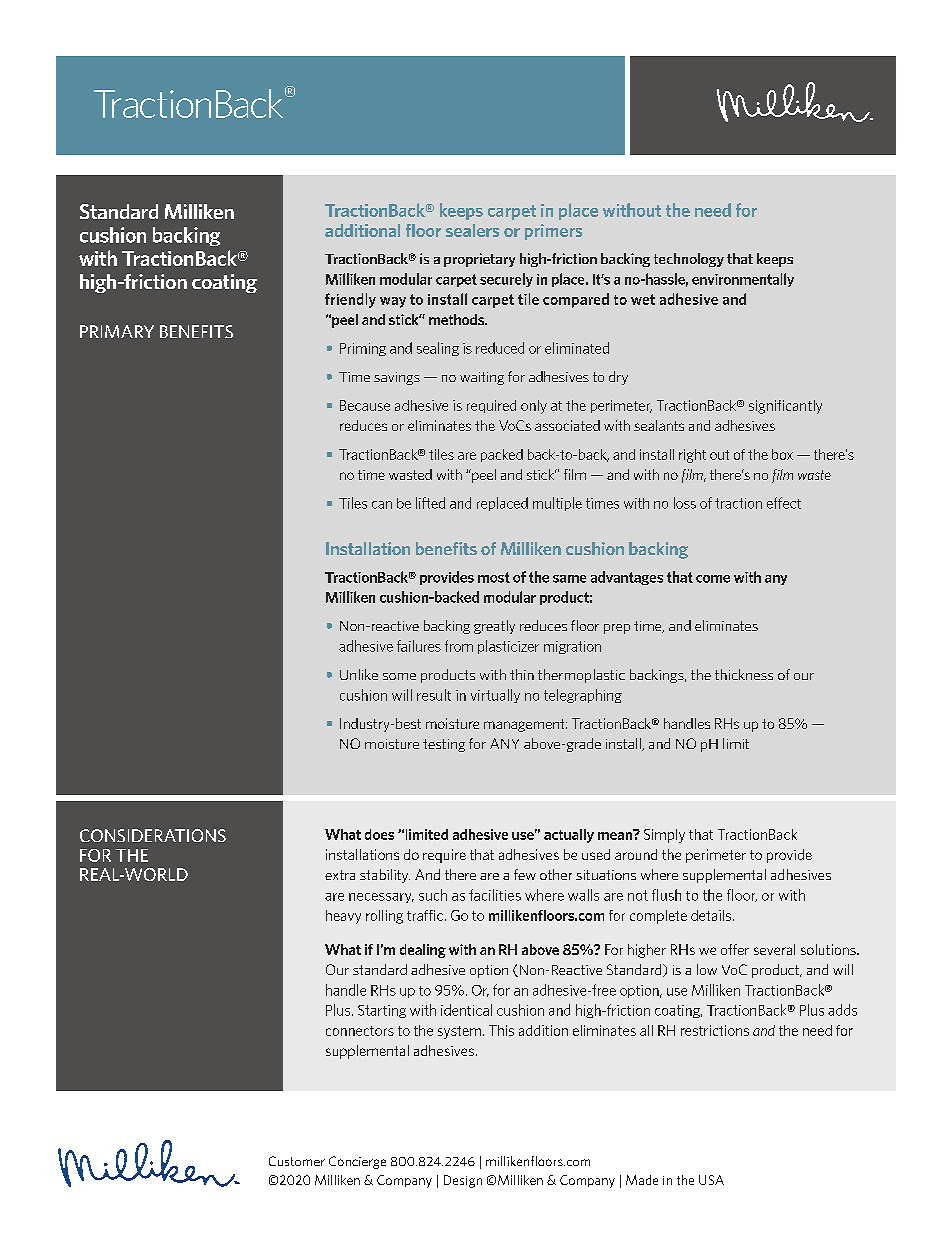 Image resolution: width=952 pixels, height=1233 pixels. What do you see at coordinates (743, 280) in the screenshot?
I see `environmentally` at bounding box center [743, 280].
